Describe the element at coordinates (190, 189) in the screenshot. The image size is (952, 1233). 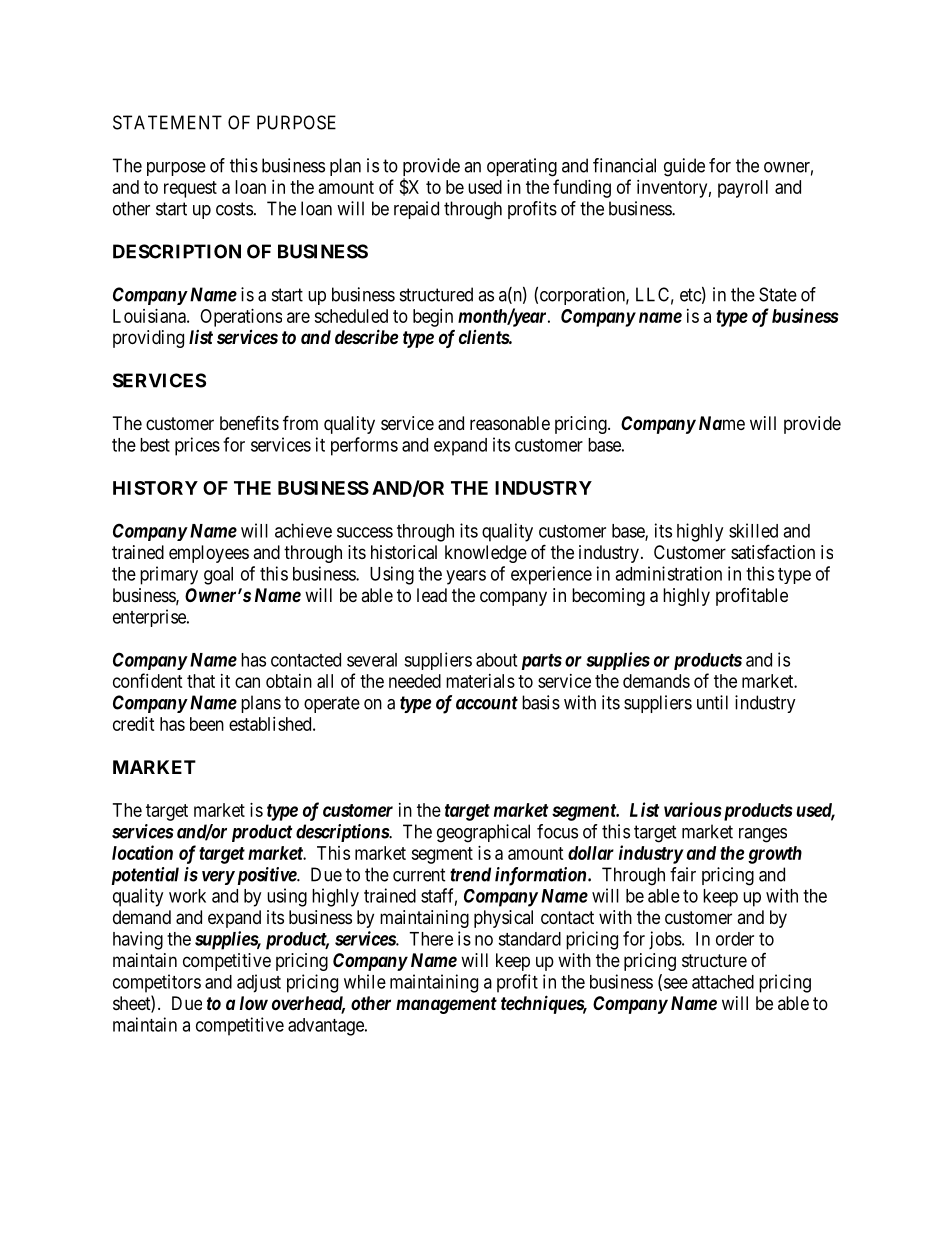
I see `request` at that location.
